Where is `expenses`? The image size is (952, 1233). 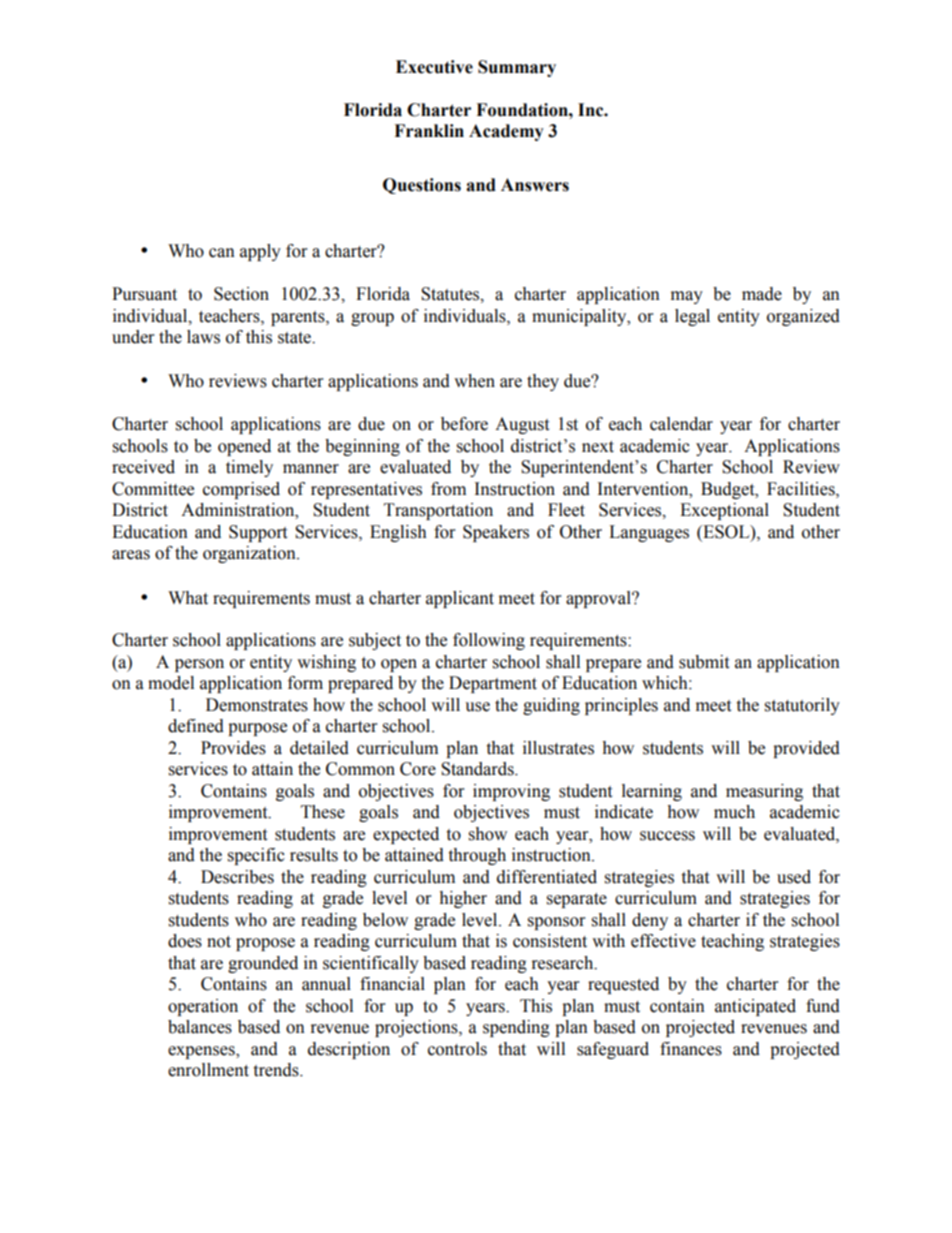
expenses is located at coordinates (202, 1052).
